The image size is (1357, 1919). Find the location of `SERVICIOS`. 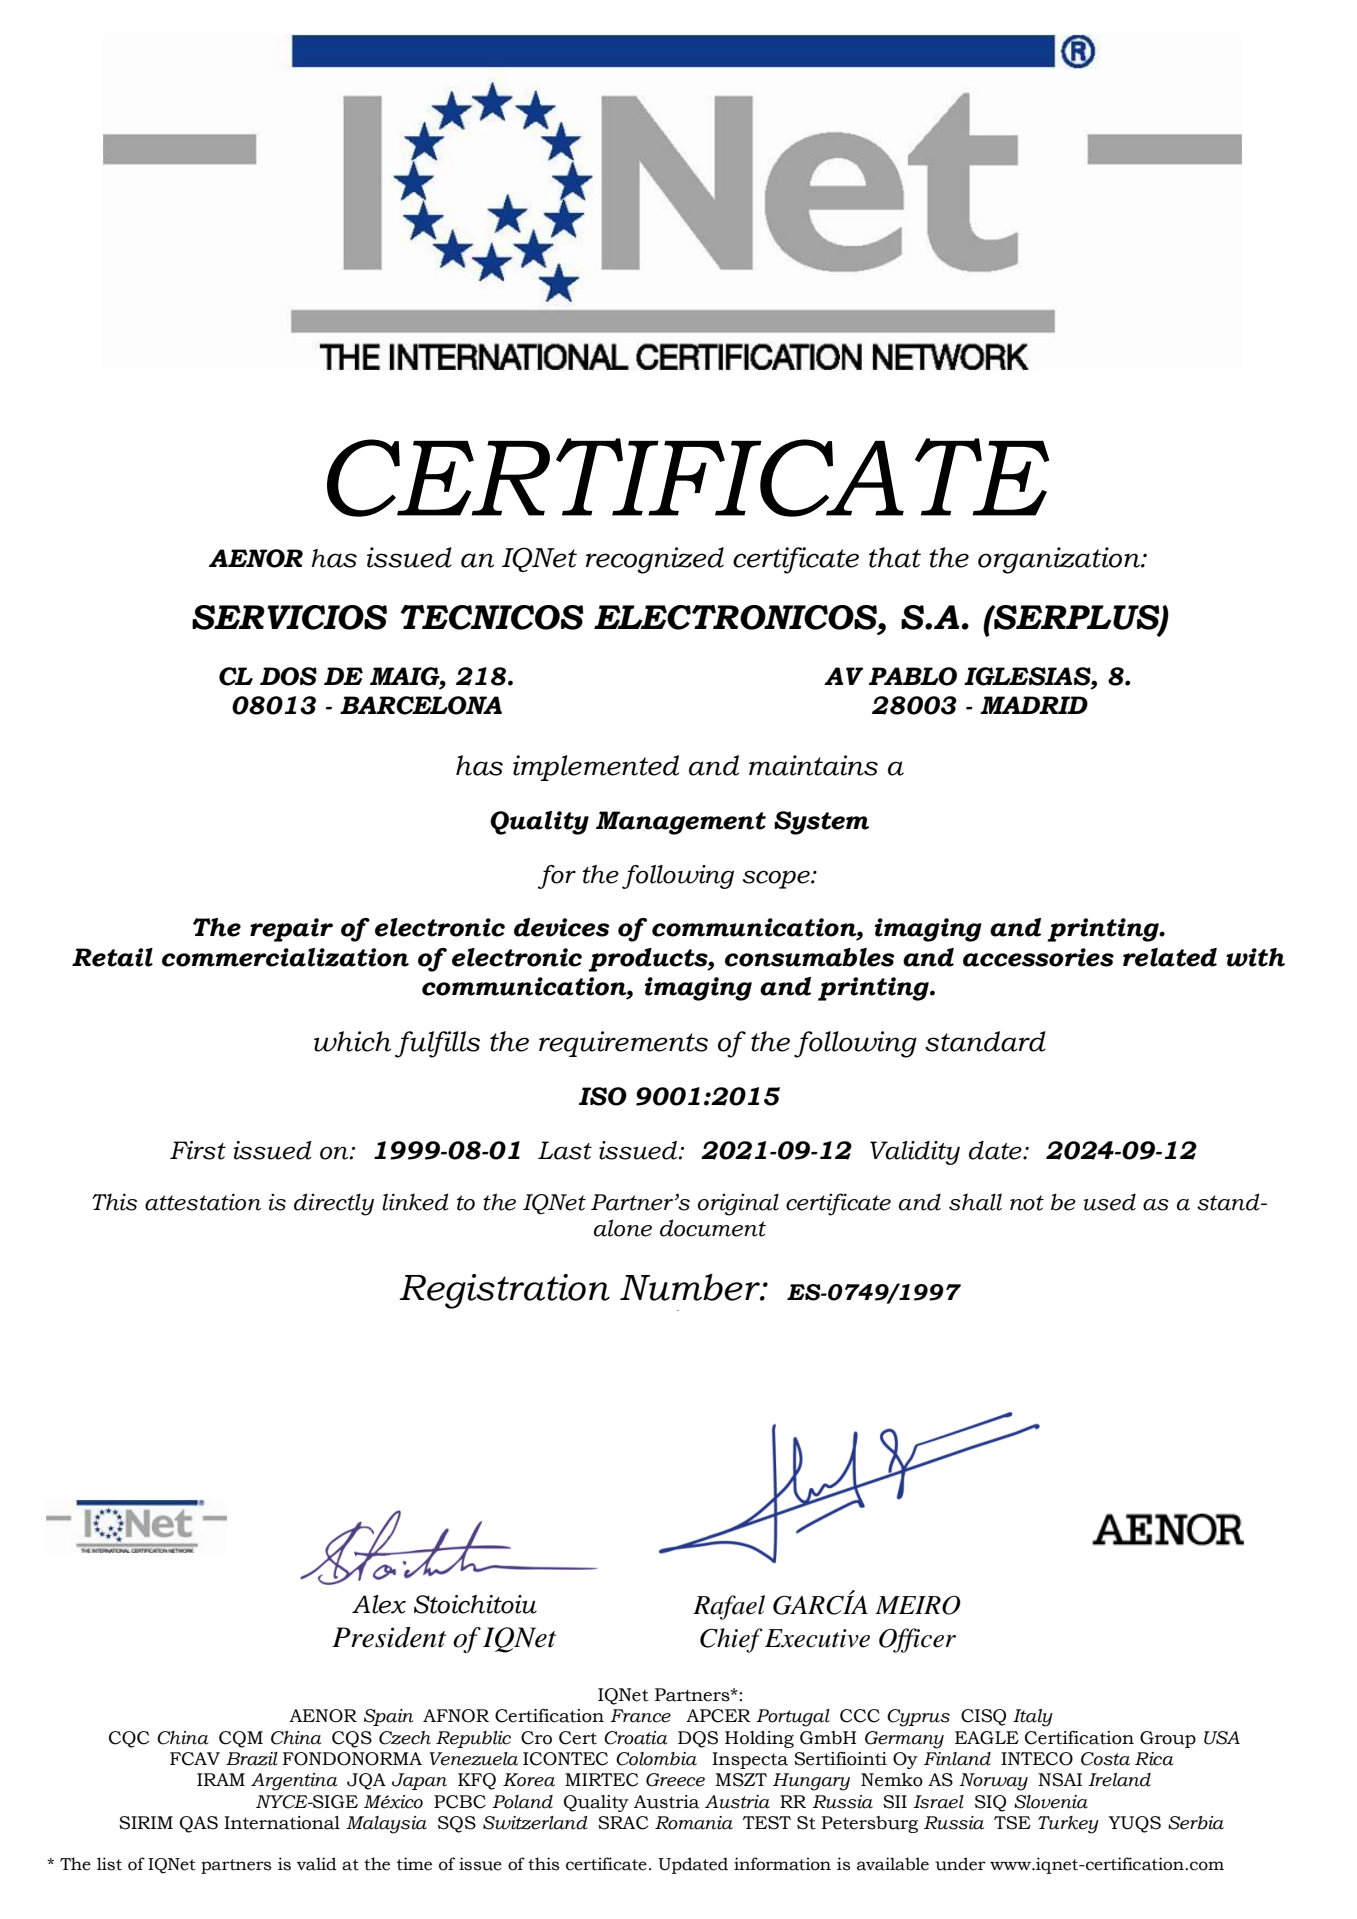

SERVICIOS is located at coordinates (289, 617).
